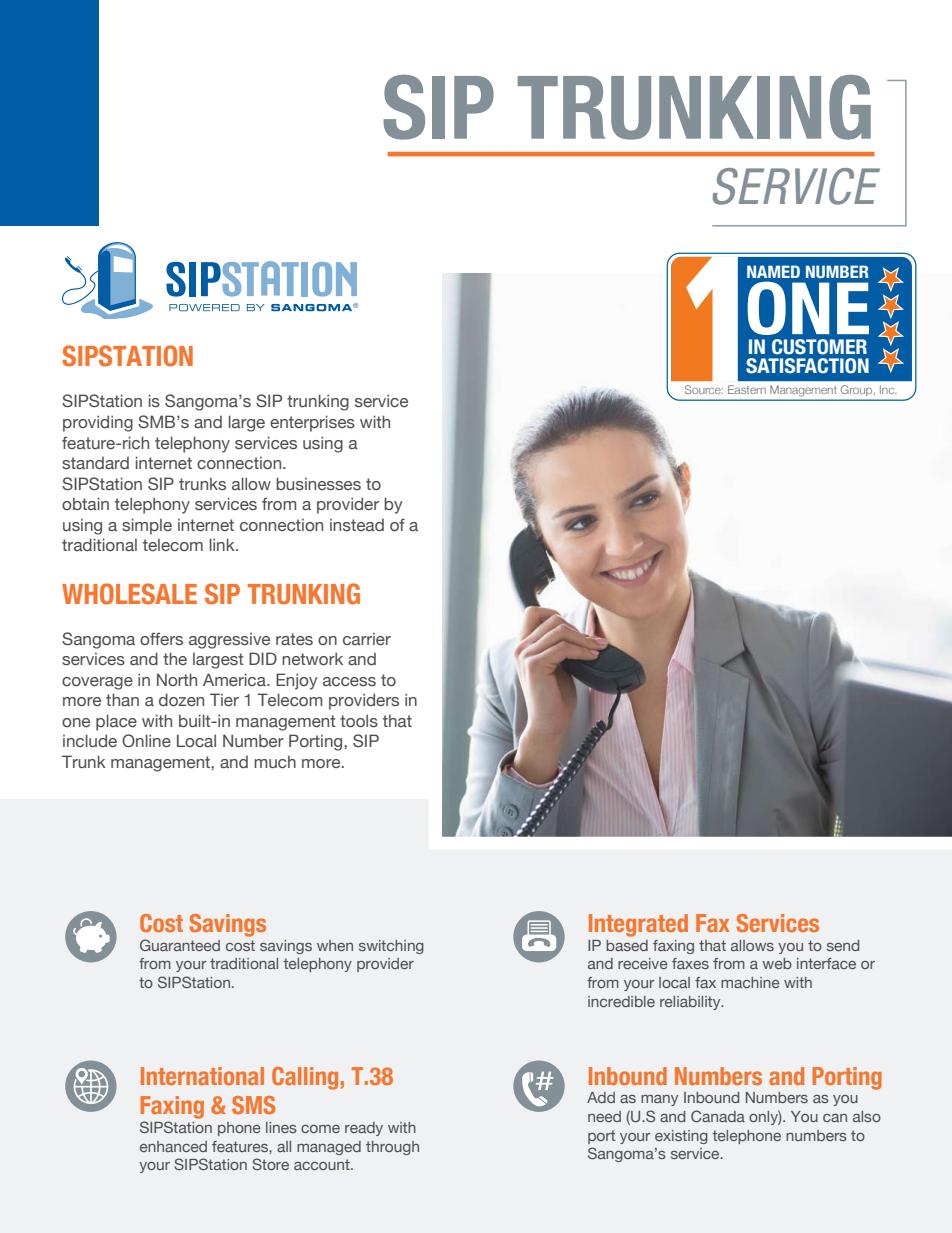  Describe the element at coordinates (638, 925) in the screenshot. I see `Integrated` at that location.
